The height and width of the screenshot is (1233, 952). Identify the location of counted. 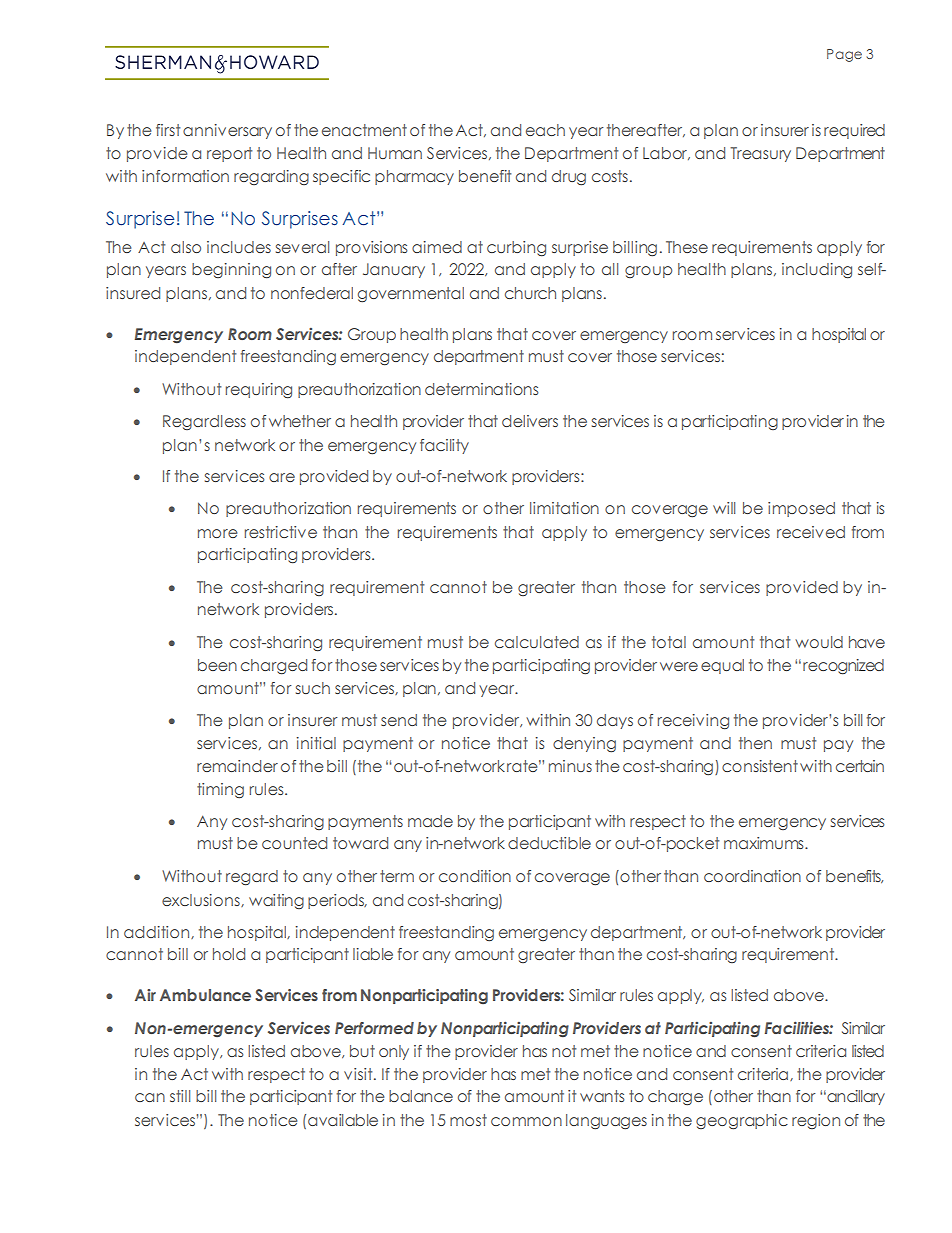
(294, 843).
